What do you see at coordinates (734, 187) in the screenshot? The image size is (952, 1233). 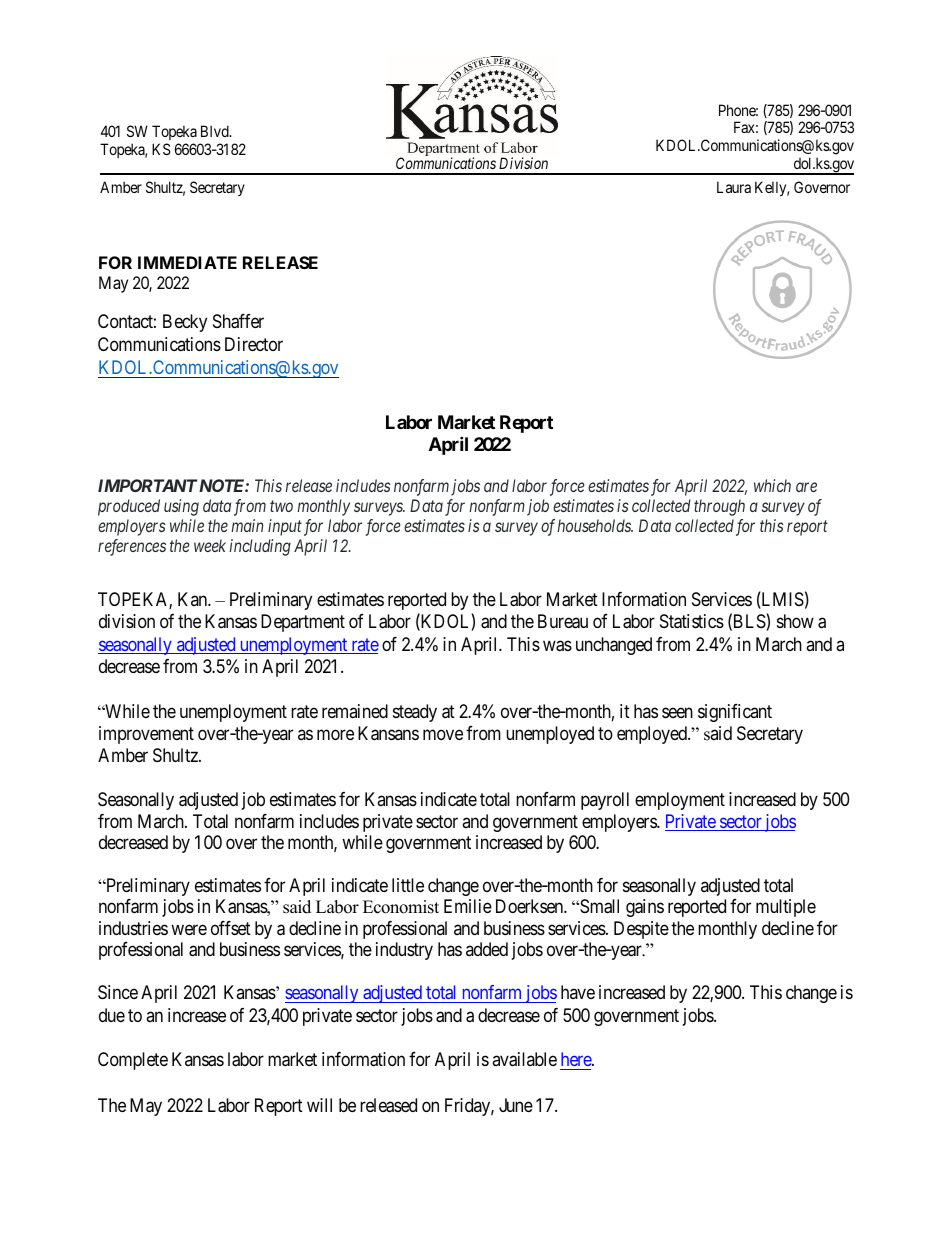 I see `Laura` at bounding box center [734, 187].
